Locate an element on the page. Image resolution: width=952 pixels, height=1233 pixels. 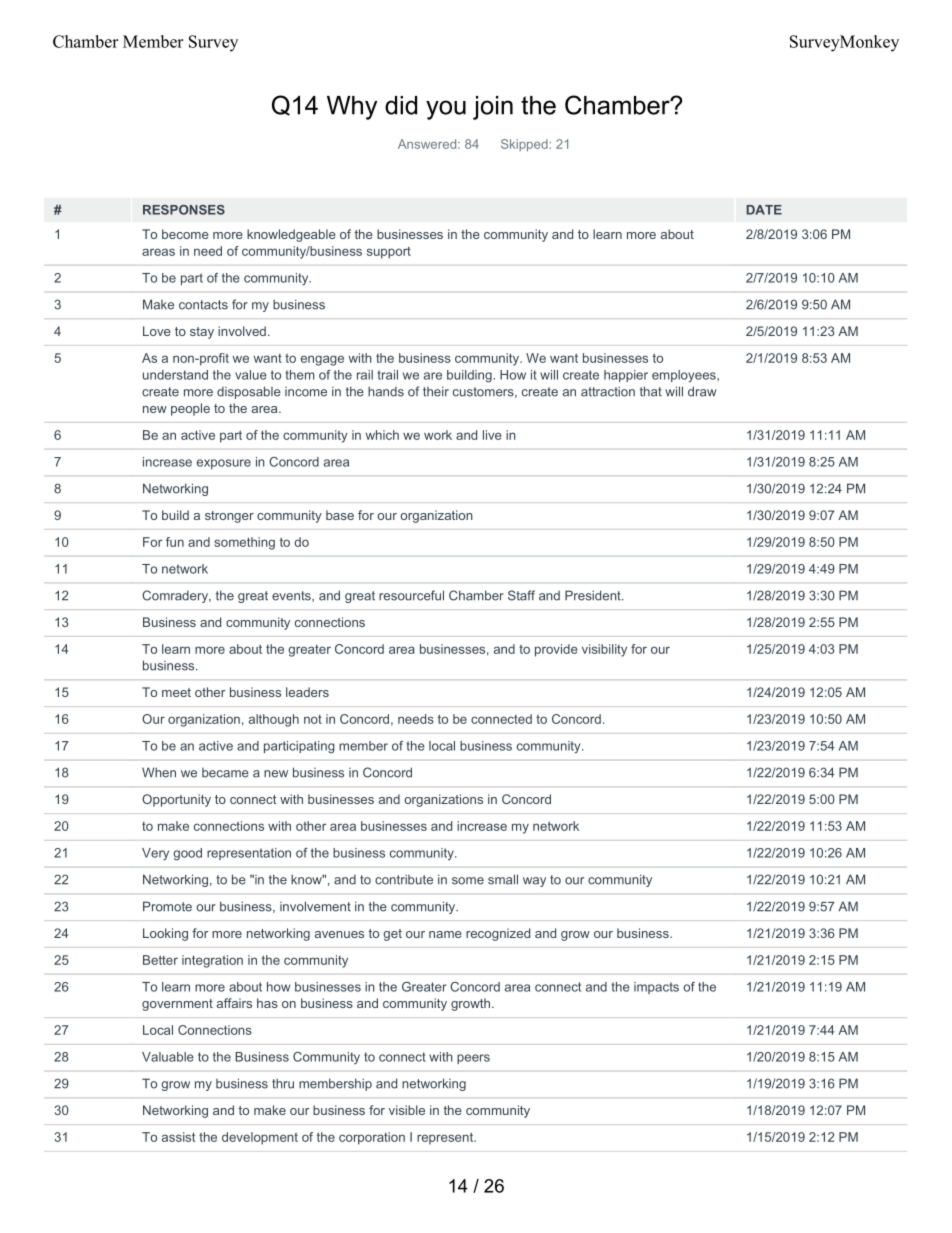
stronger is located at coordinates (229, 517).
